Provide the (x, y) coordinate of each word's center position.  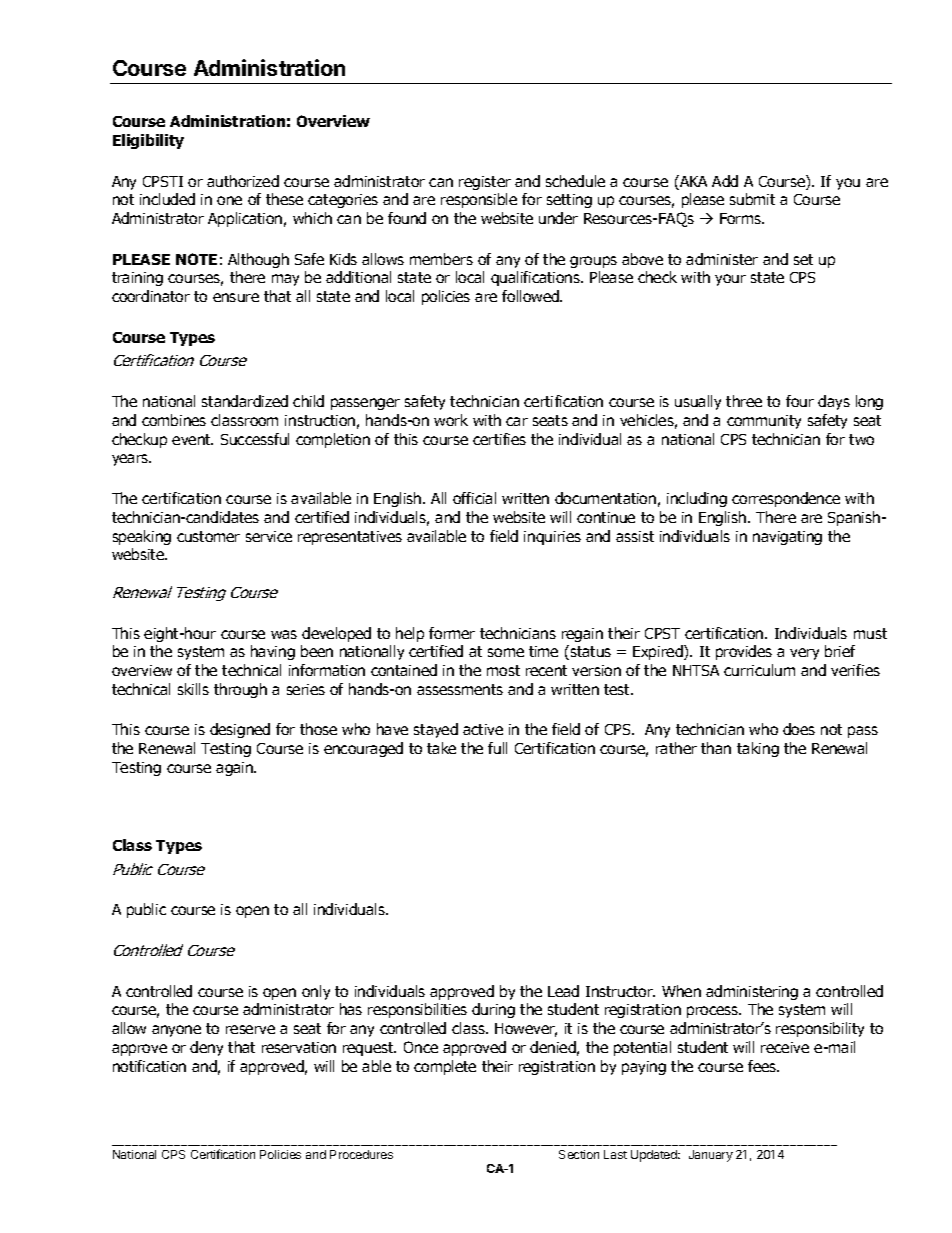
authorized (243, 181)
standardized (245, 401)
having (273, 652)
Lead (563, 991)
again (236, 769)
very (804, 654)
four (800, 401)
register (485, 183)
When (681, 991)
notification (149, 1066)
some (506, 652)
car (517, 421)
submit (752, 199)
